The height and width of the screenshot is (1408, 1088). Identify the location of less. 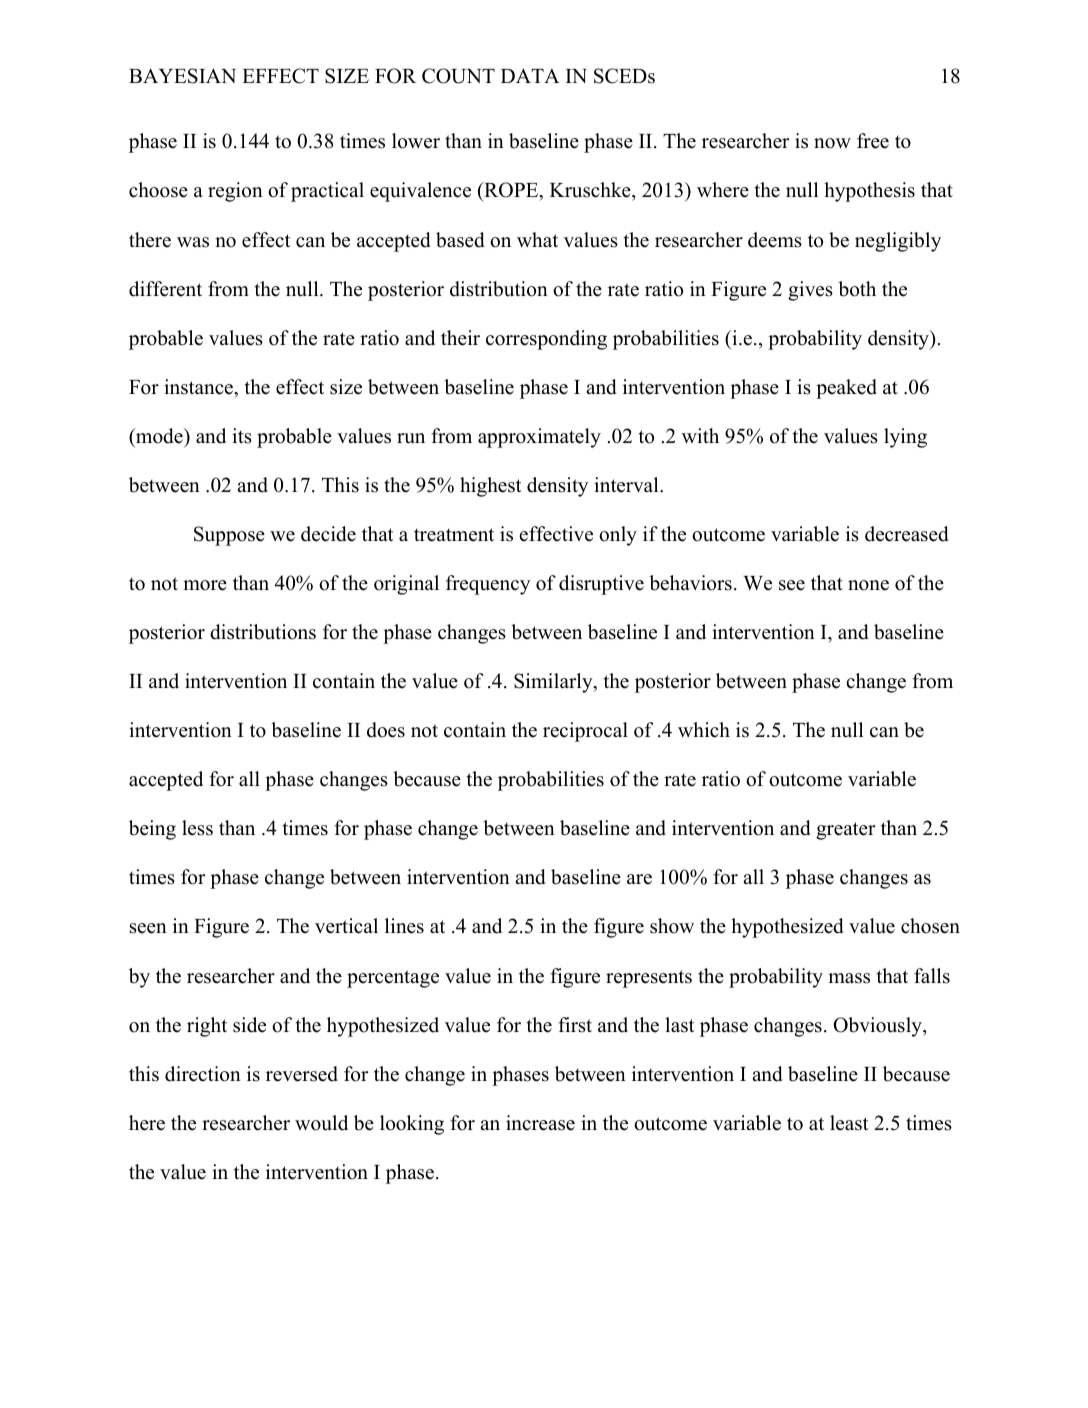
(197, 828).
